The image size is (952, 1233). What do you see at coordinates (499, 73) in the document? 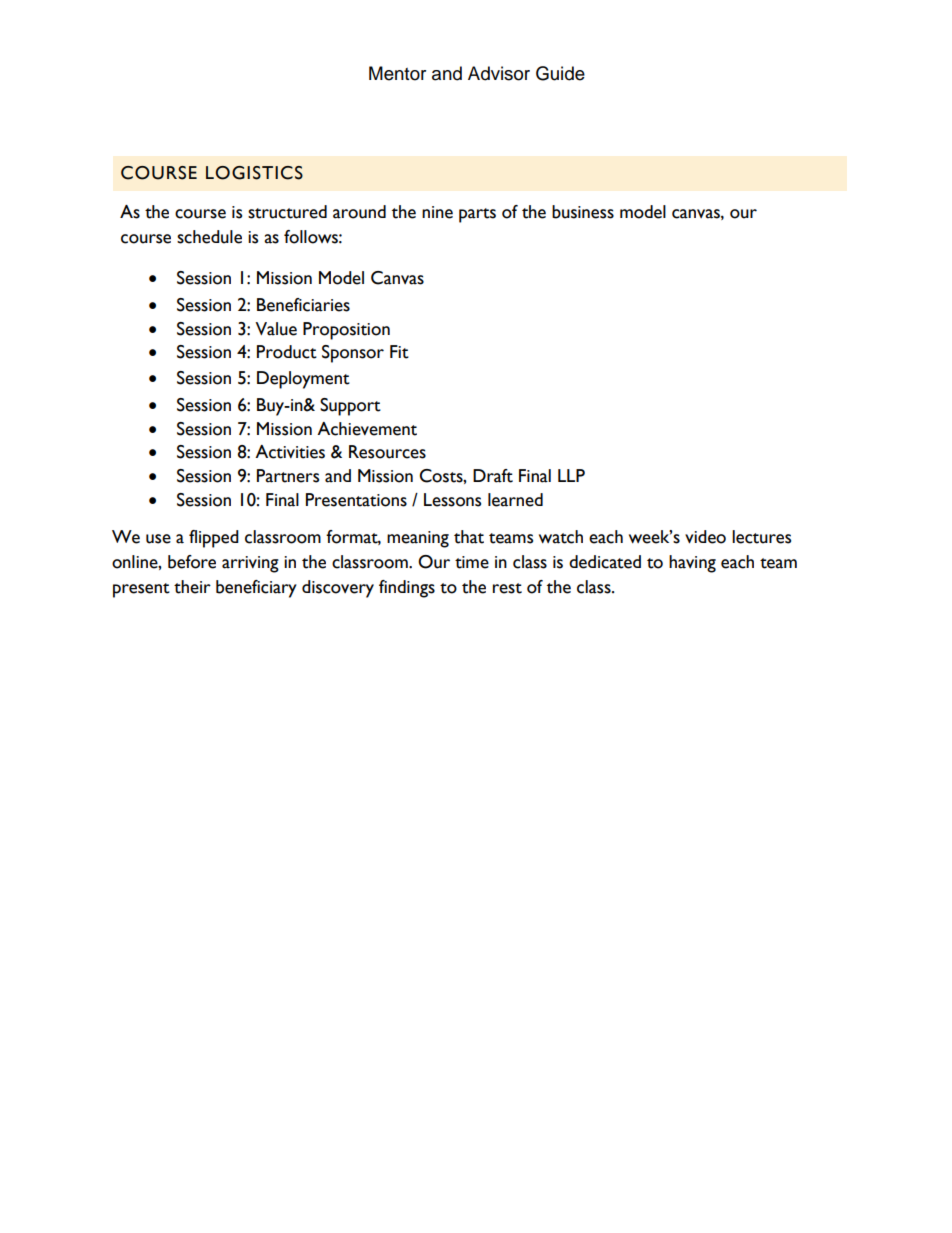
I see `Advisor` at bounding box center [499, 73].
